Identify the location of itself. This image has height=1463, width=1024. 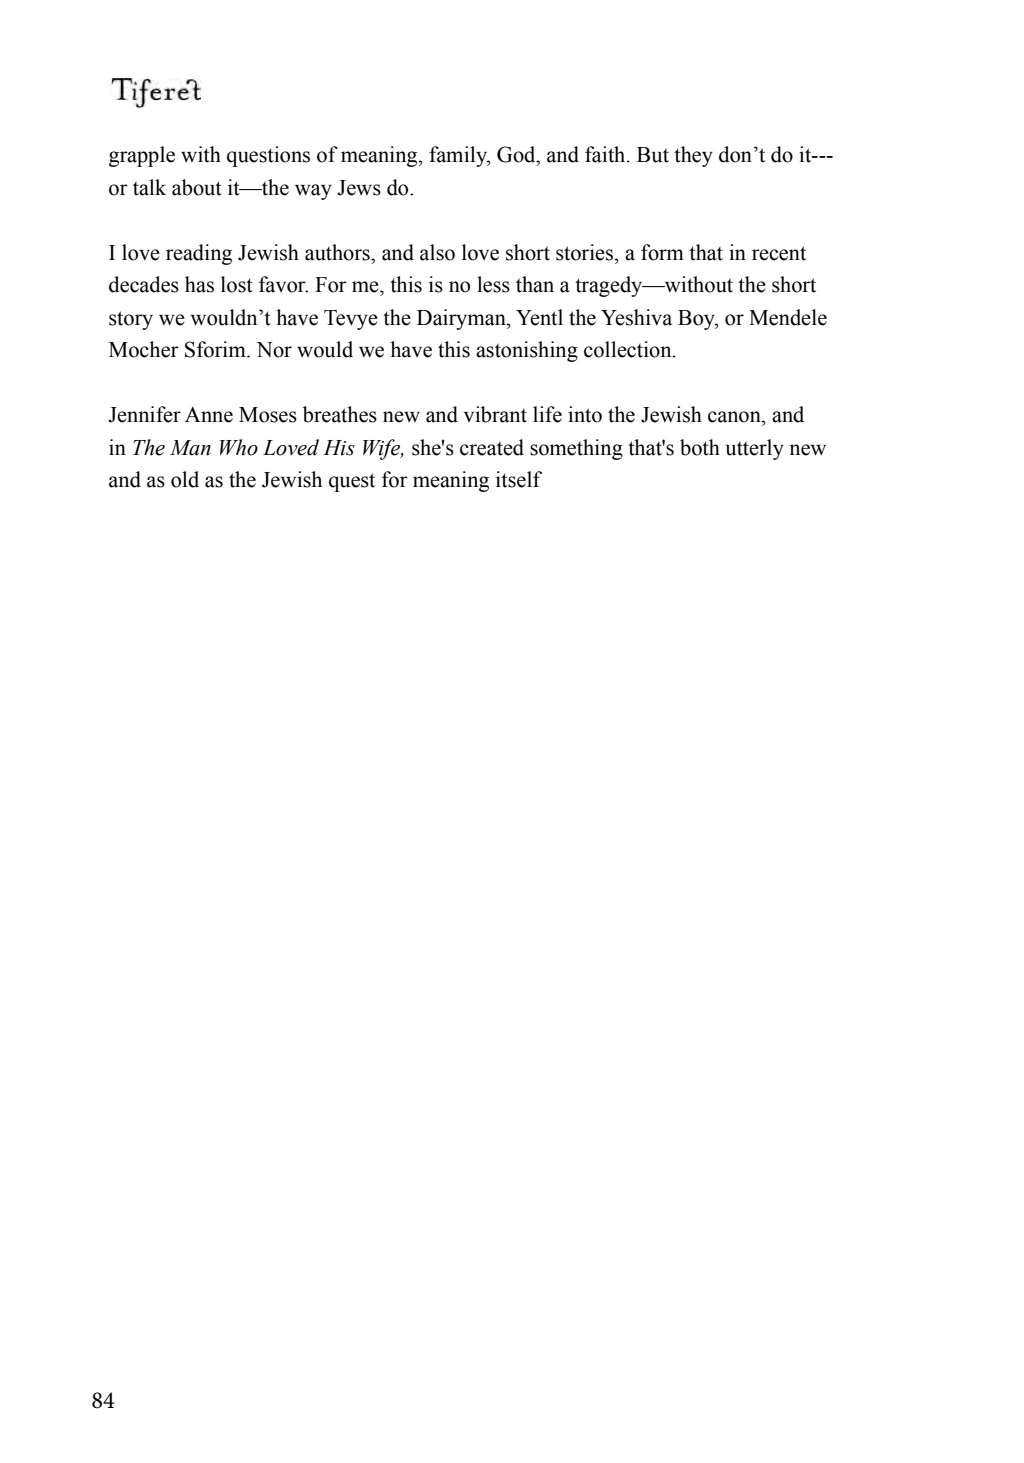
(519, 479).
